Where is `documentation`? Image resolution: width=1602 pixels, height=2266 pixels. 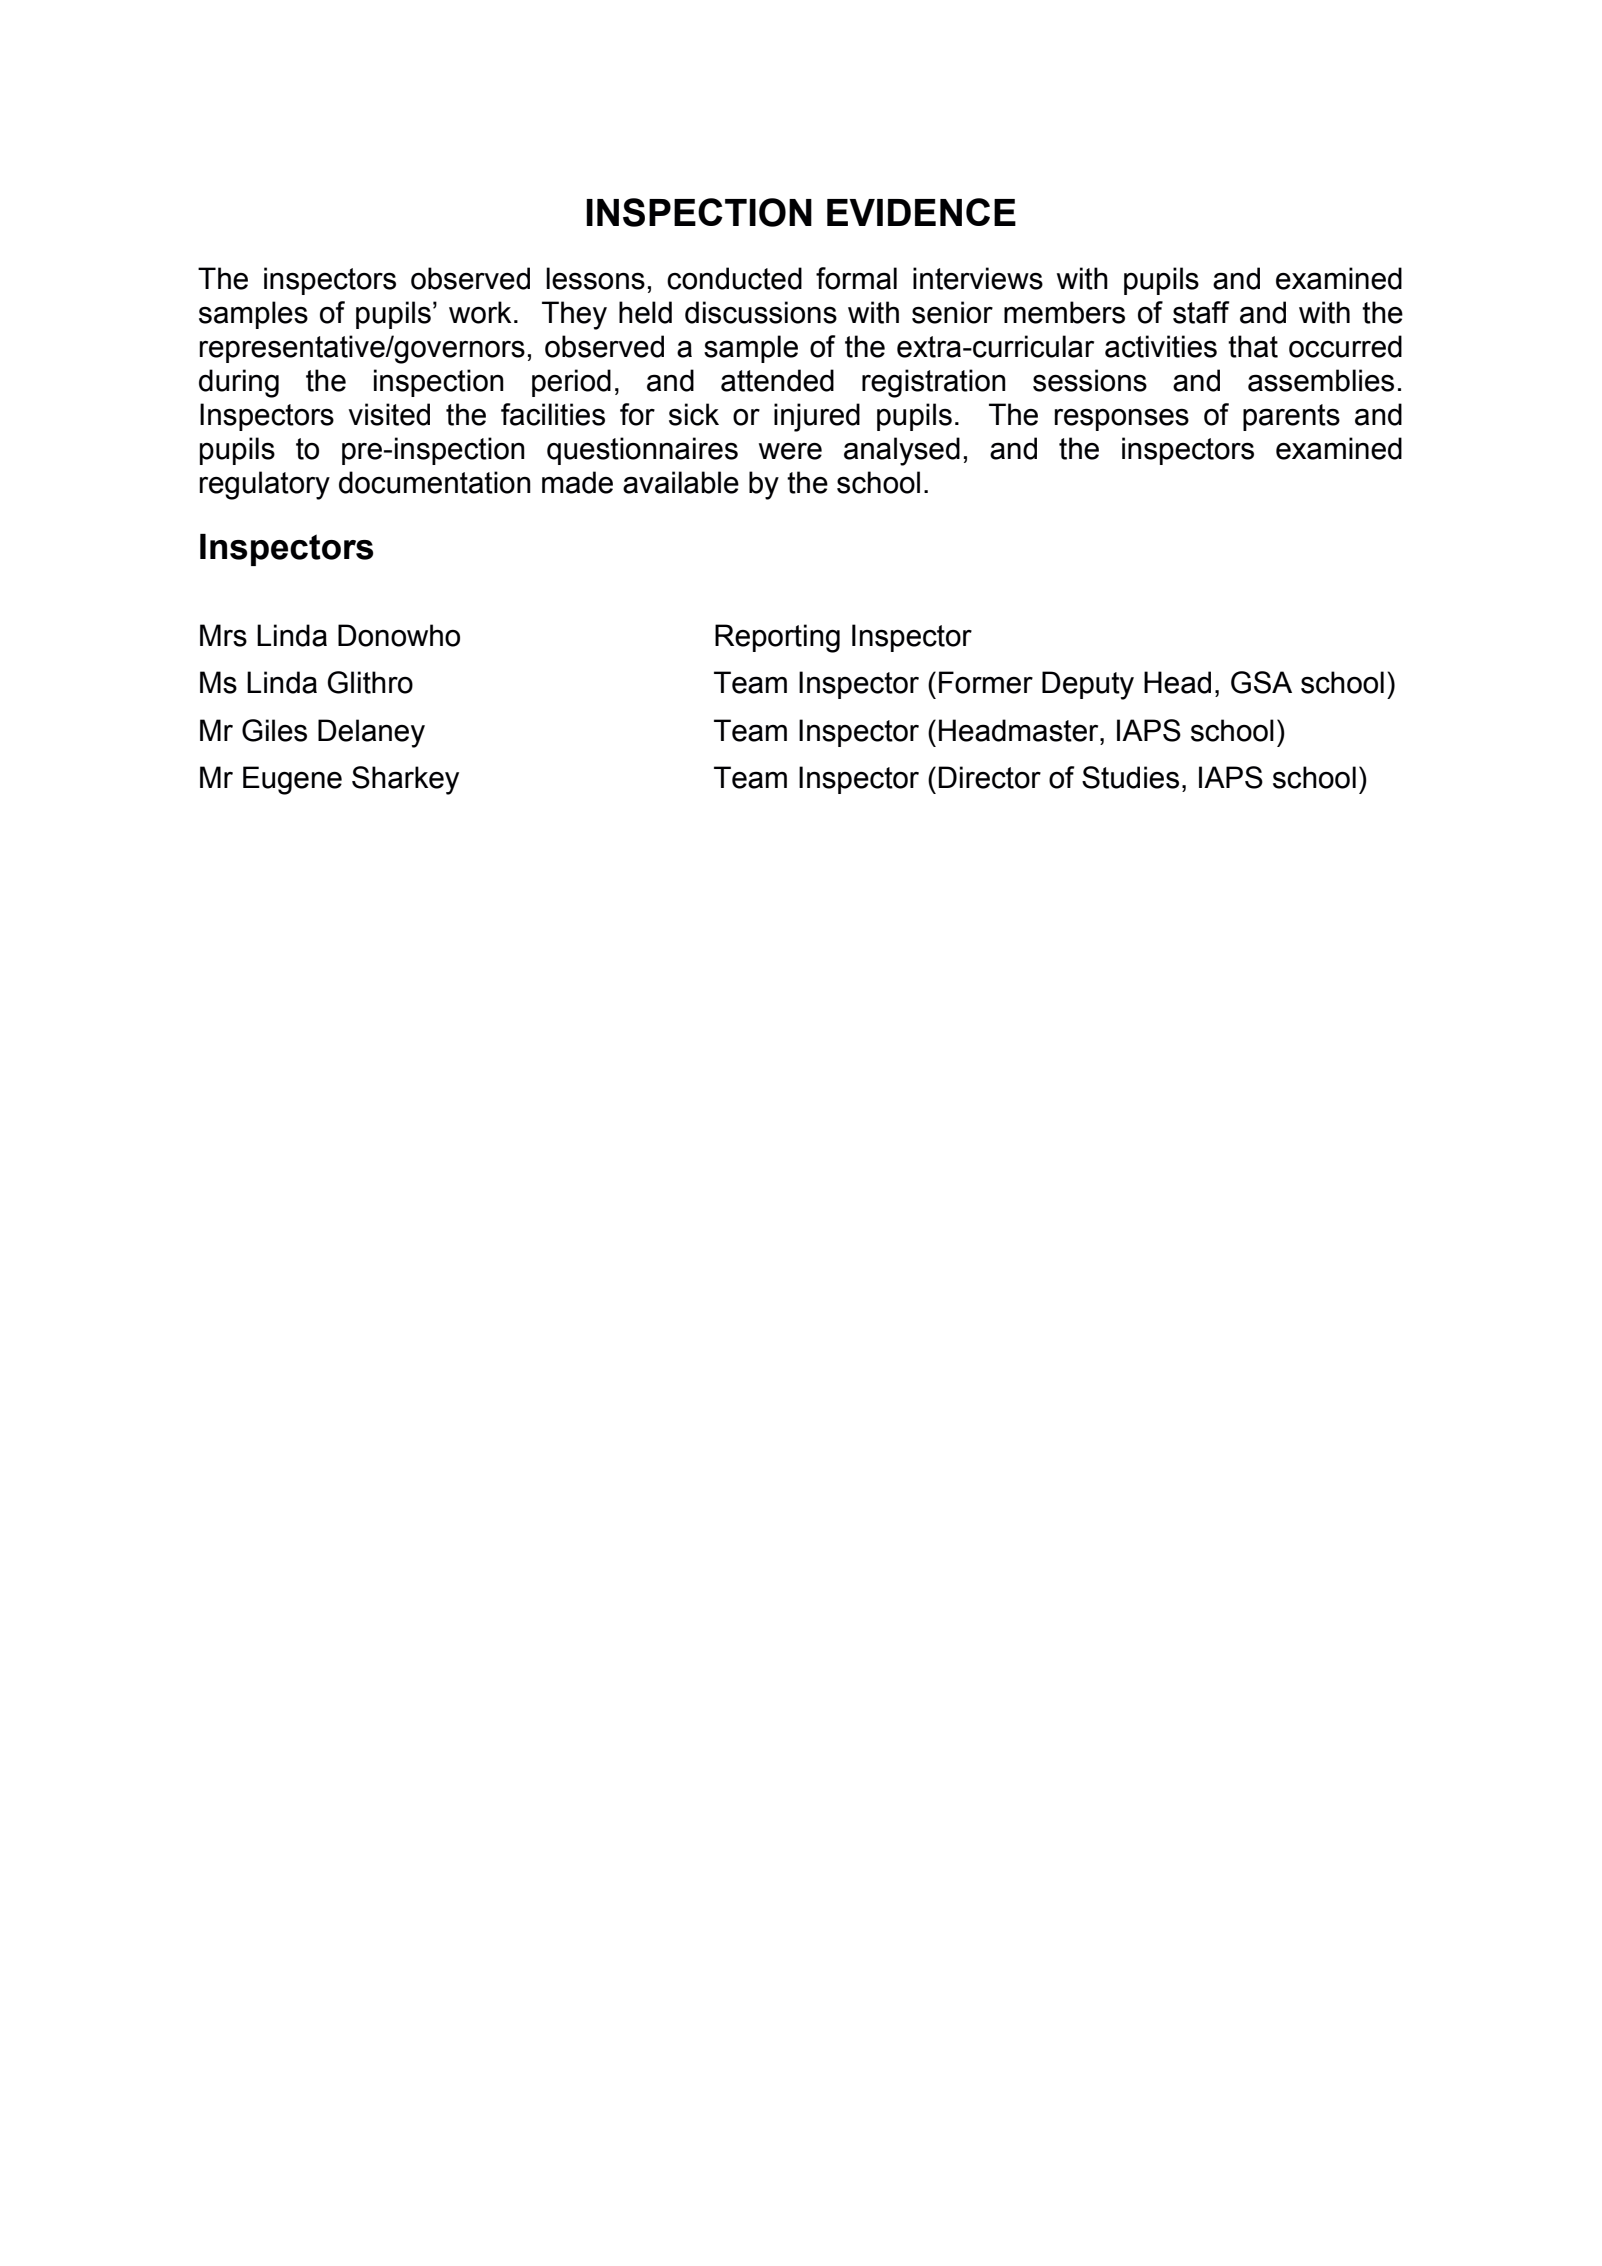 documentation is located at coordinates (435, 482).
